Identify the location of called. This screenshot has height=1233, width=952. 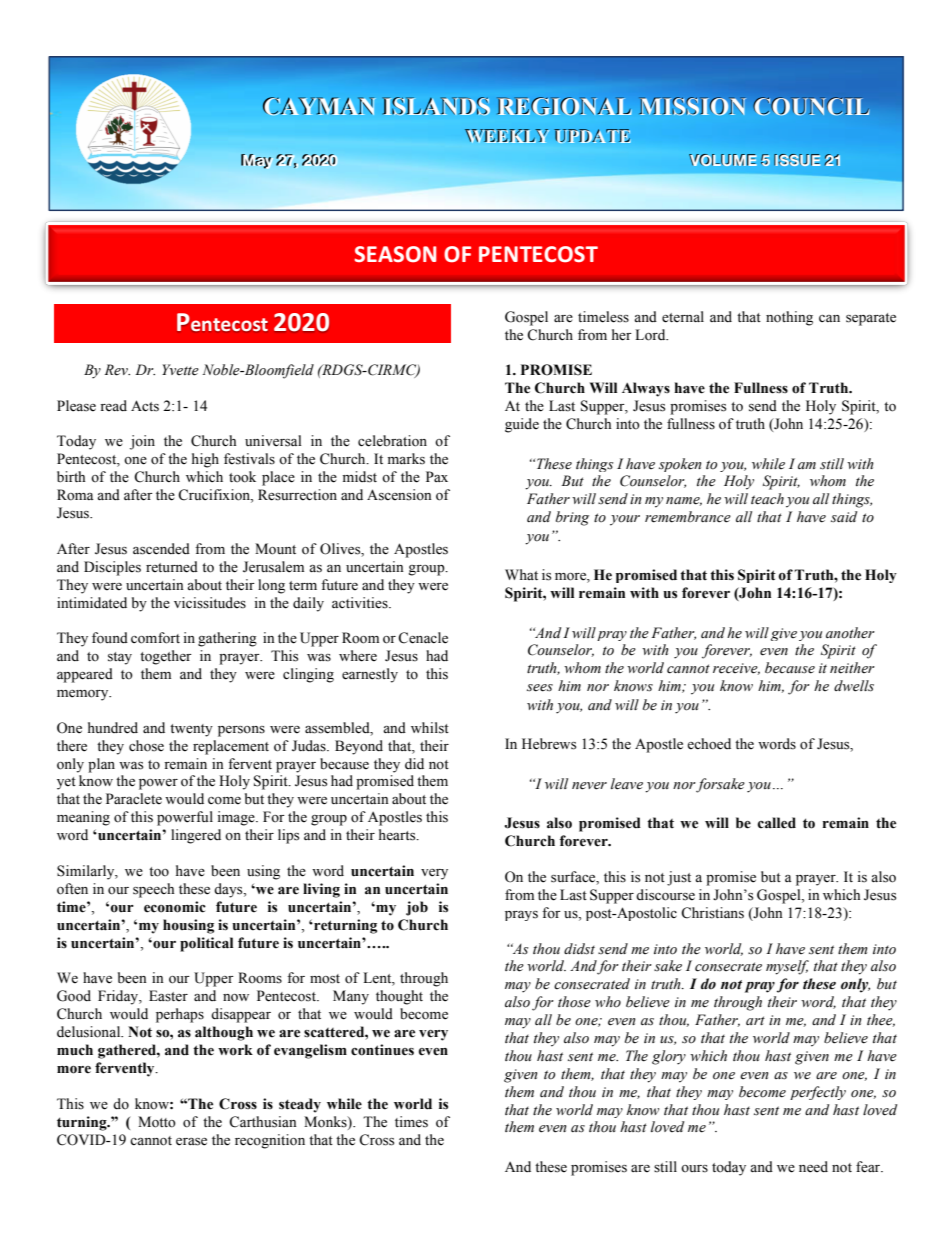
(776, 823).
